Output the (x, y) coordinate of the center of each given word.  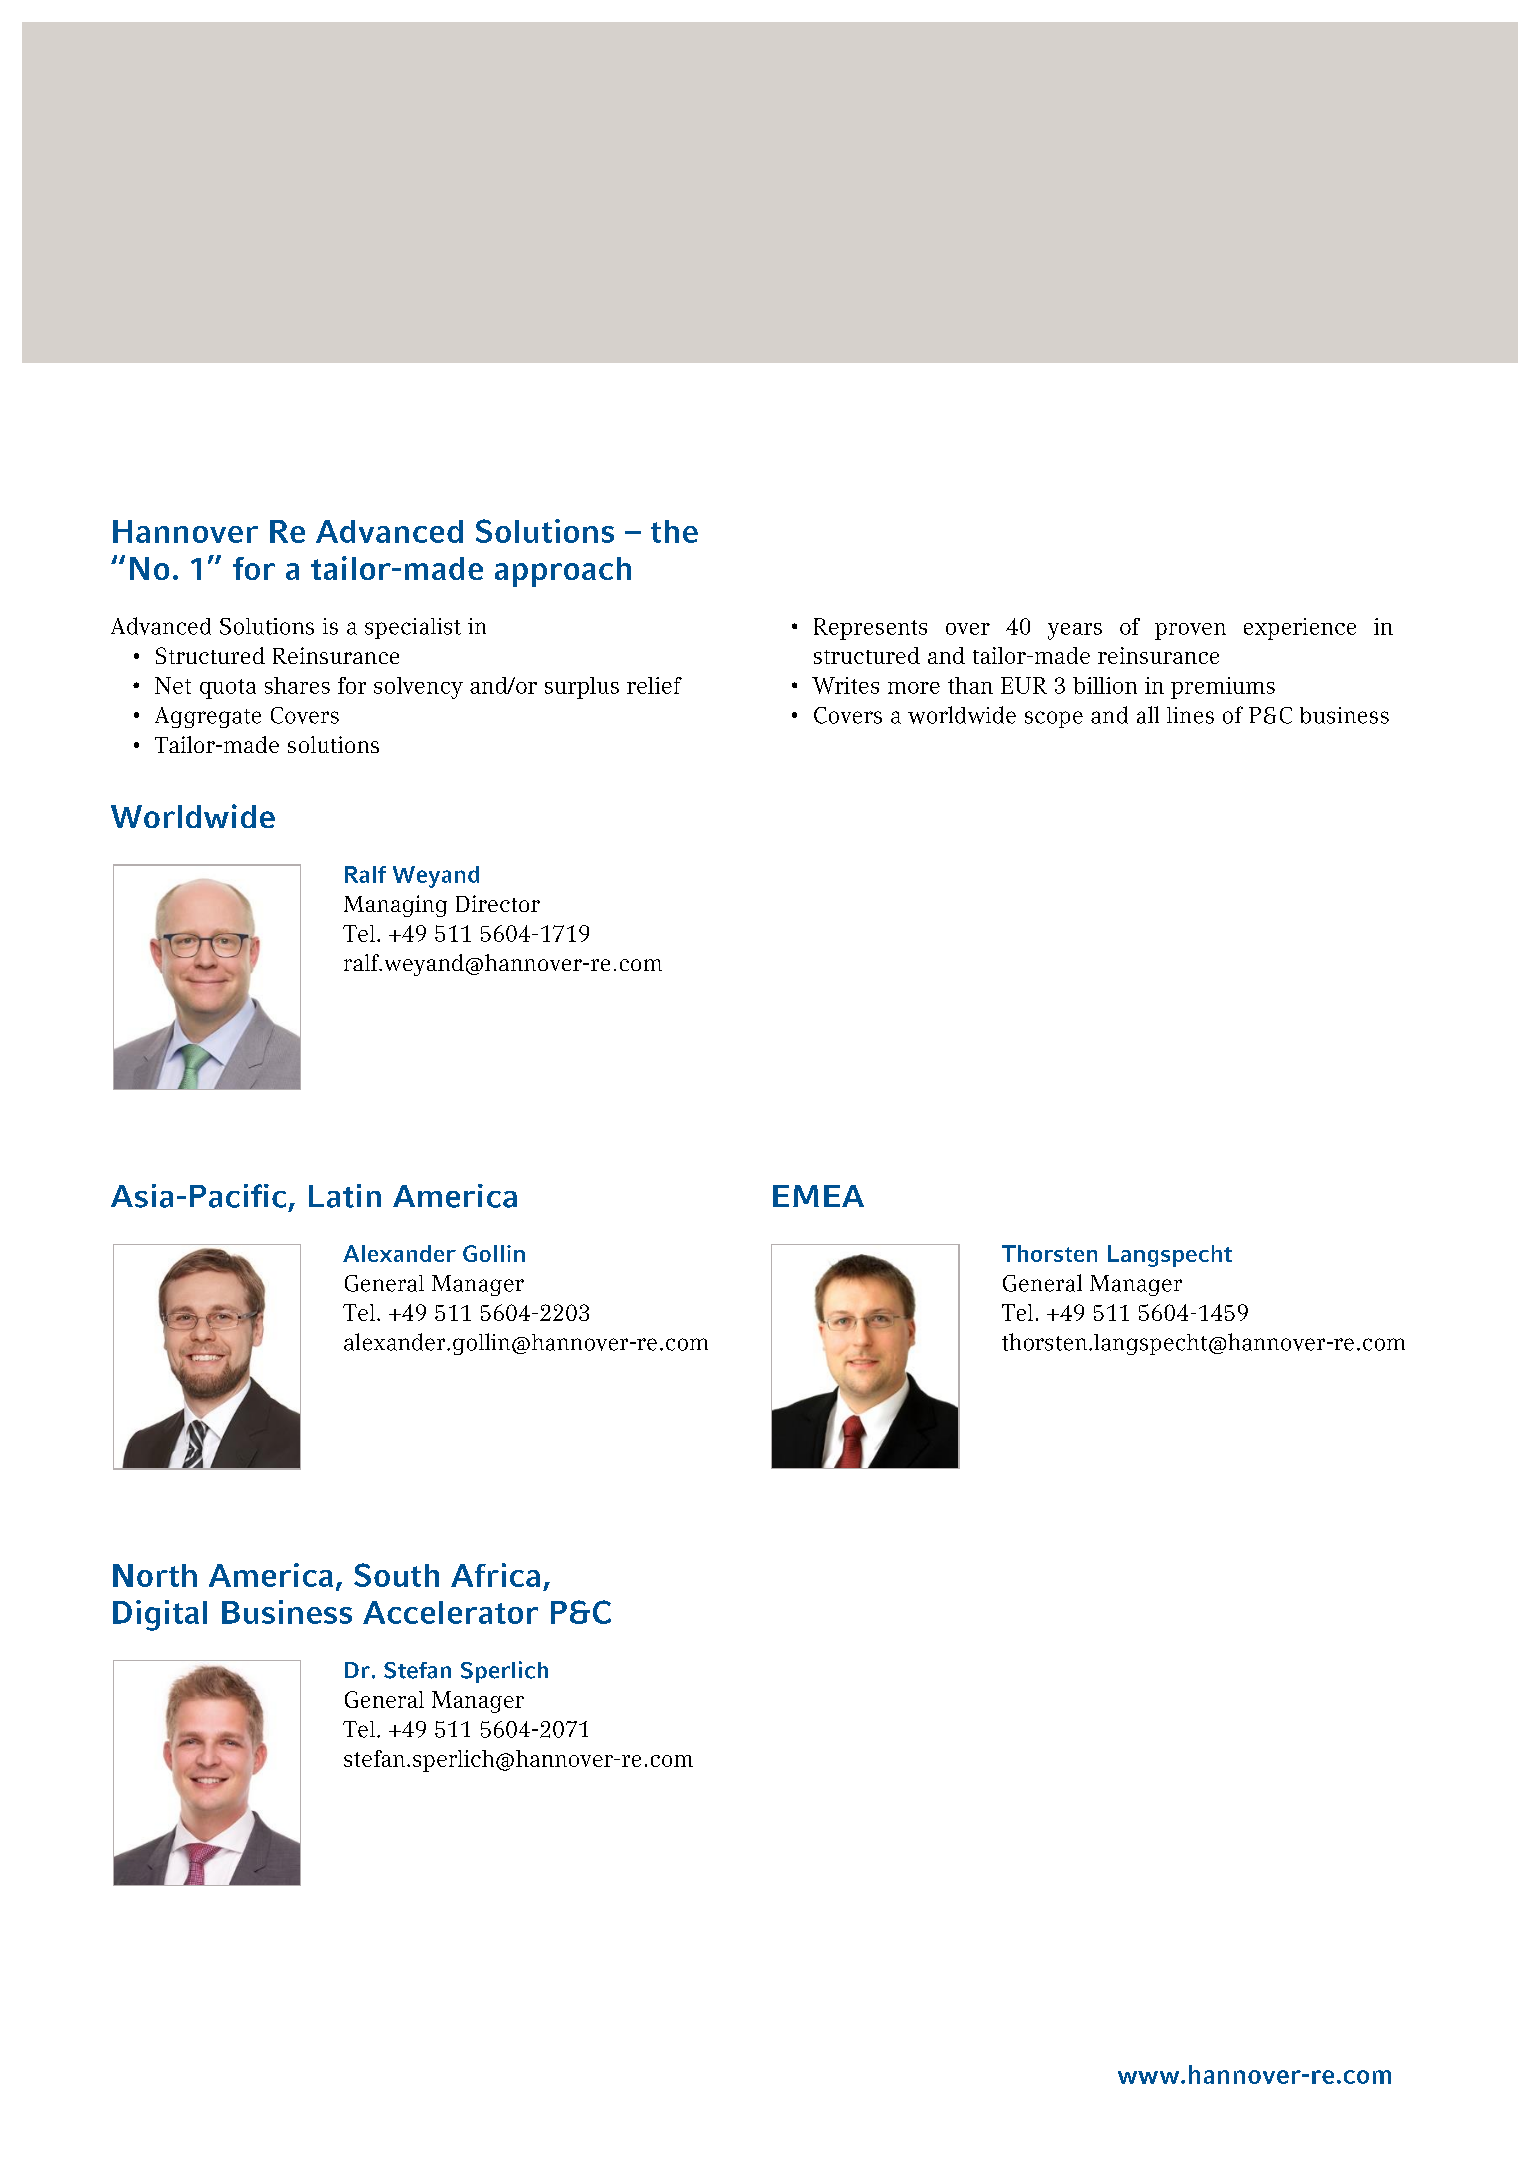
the (674, 531)
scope (1054, 719)
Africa (495, 1575)
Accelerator (450, 1612)
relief (654, 685)
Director (498, 903)
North (155, 1575)
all (1148, 715)
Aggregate (208, 717)
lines (1190, 715)
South (396, 1575)
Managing (395, 906)
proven (1190, 631)
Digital (160, 1615)
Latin (345, 1196)
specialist (413, 628)
